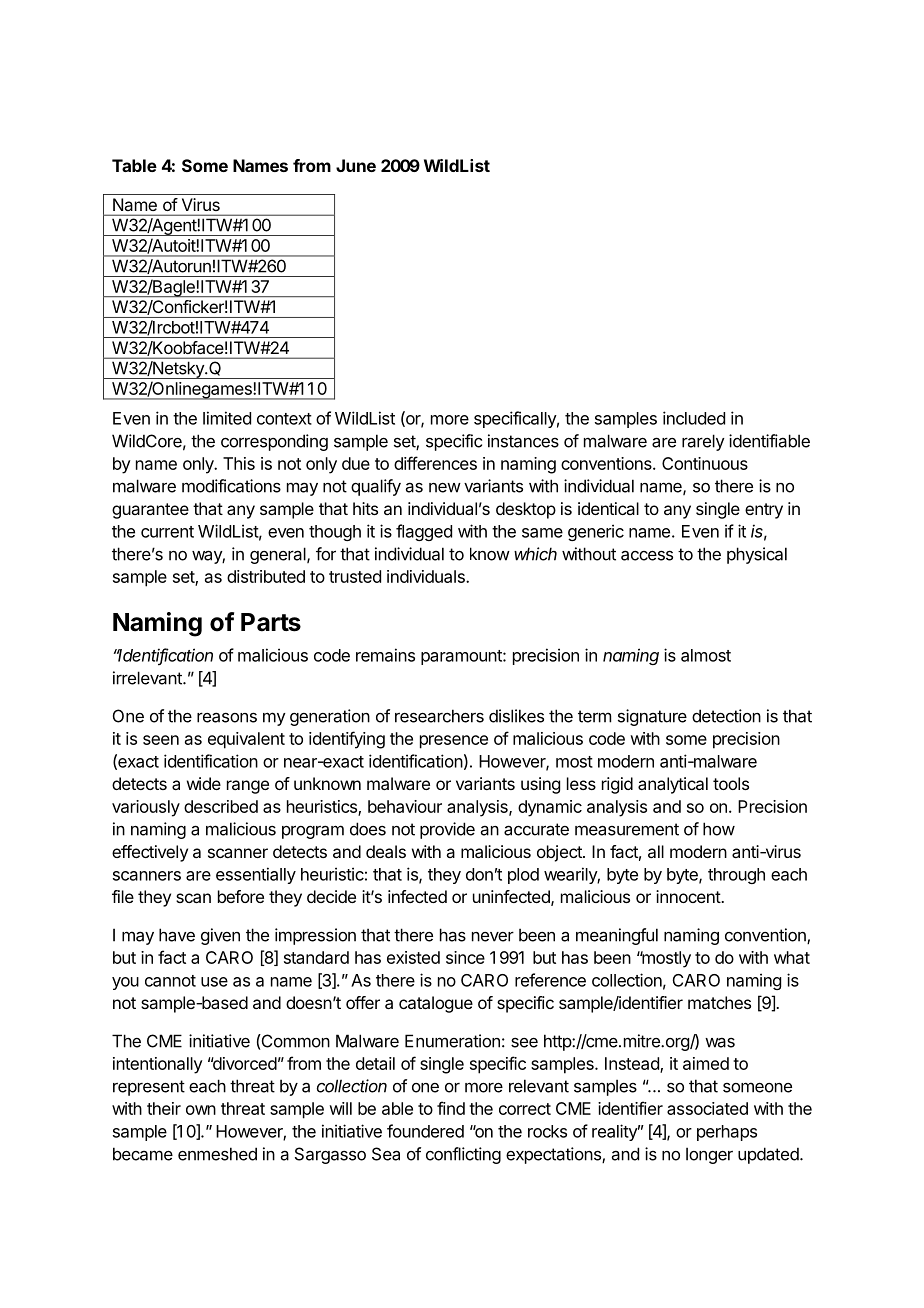 The image size is (924, 1308). I want to click on modifications, so click(231, 486).
